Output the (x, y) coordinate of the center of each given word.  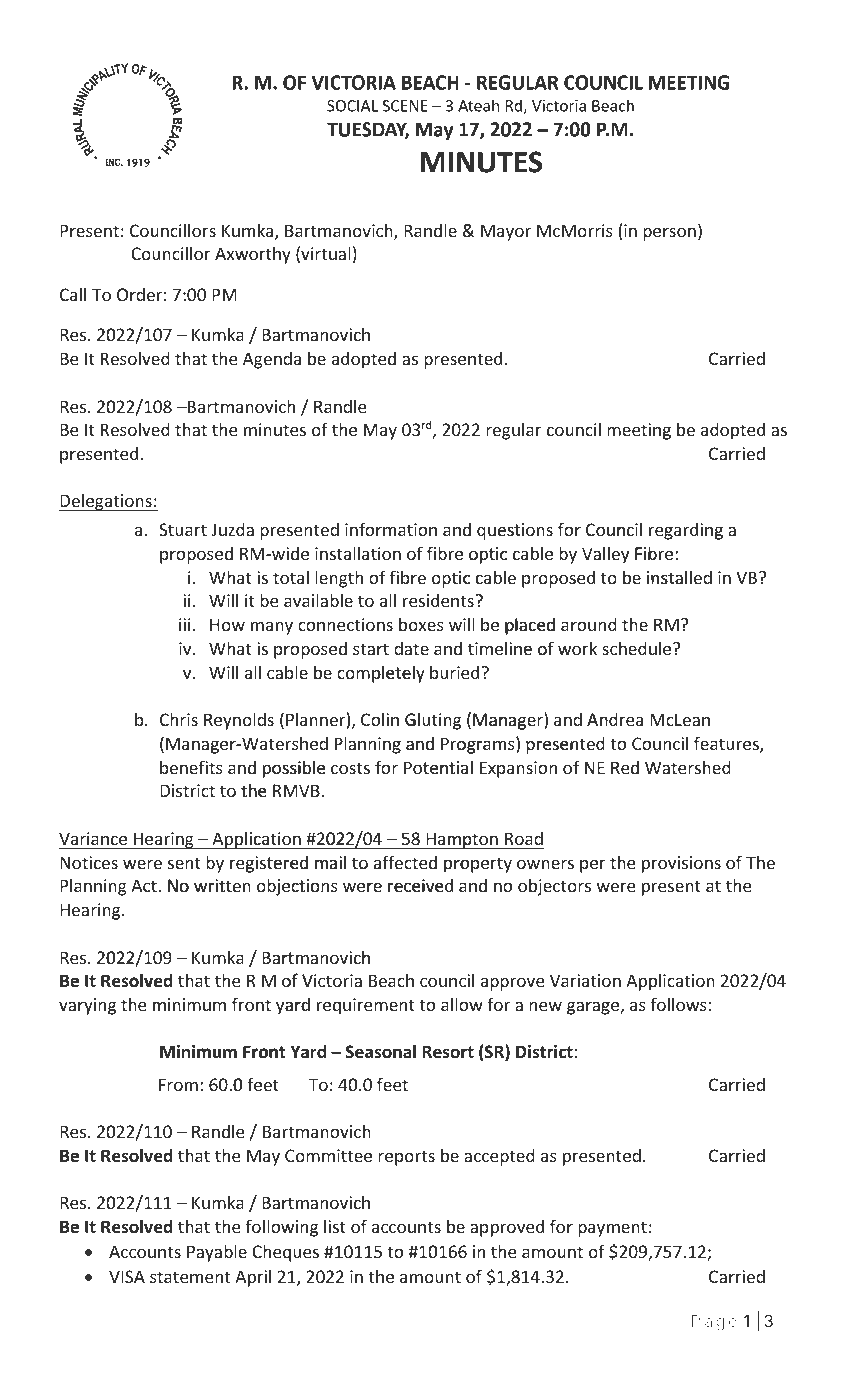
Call (73, 294)
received (420, 885)
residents (439, 600)
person (669, 234)
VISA (127, 1276)
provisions (681, 864)
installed (679, 577)
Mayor (506, 232)
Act (145, 886)
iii (184, 624)
